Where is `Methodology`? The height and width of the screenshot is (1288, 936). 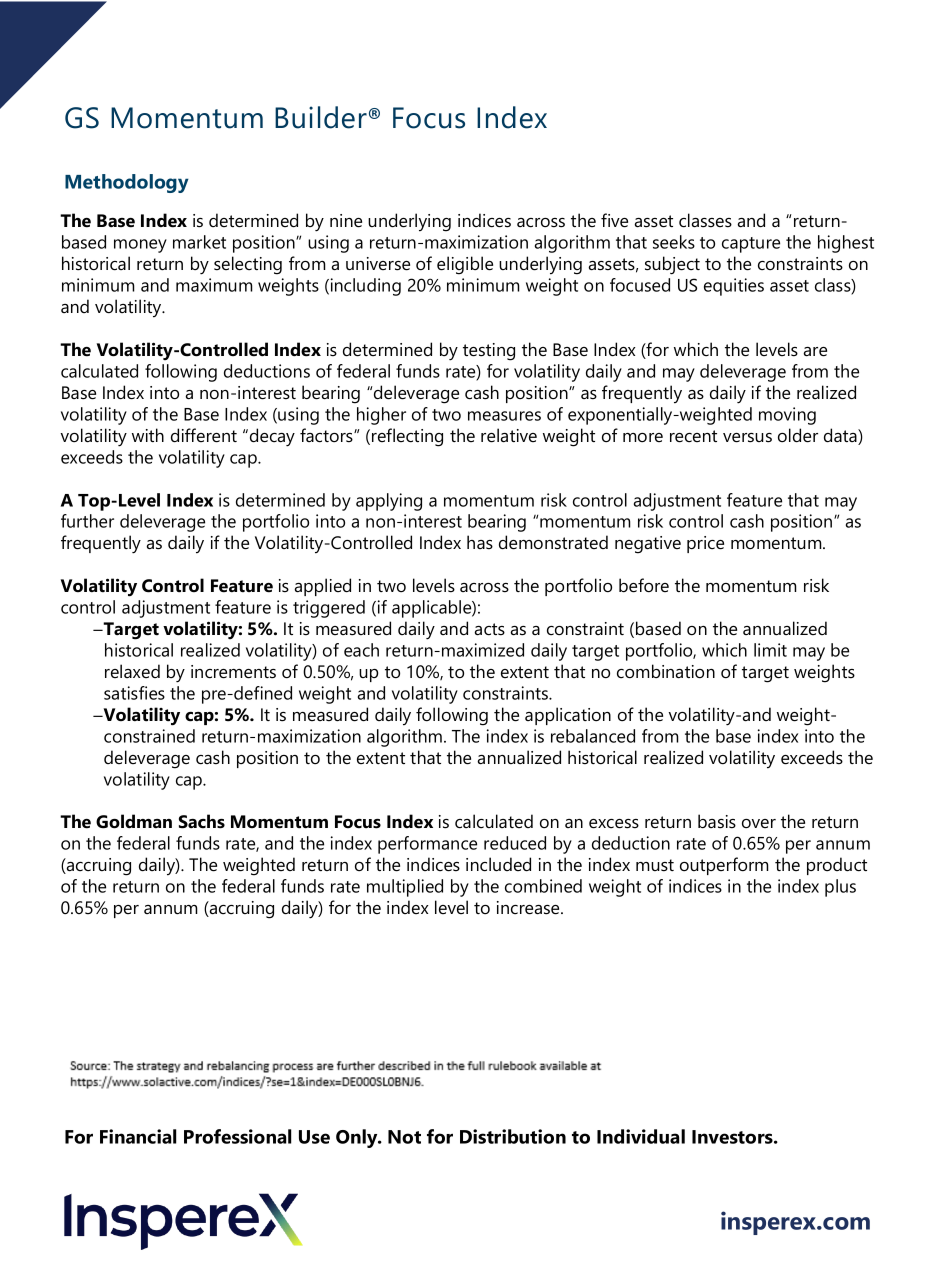
Methodology is located at coordinates (127, 183).
